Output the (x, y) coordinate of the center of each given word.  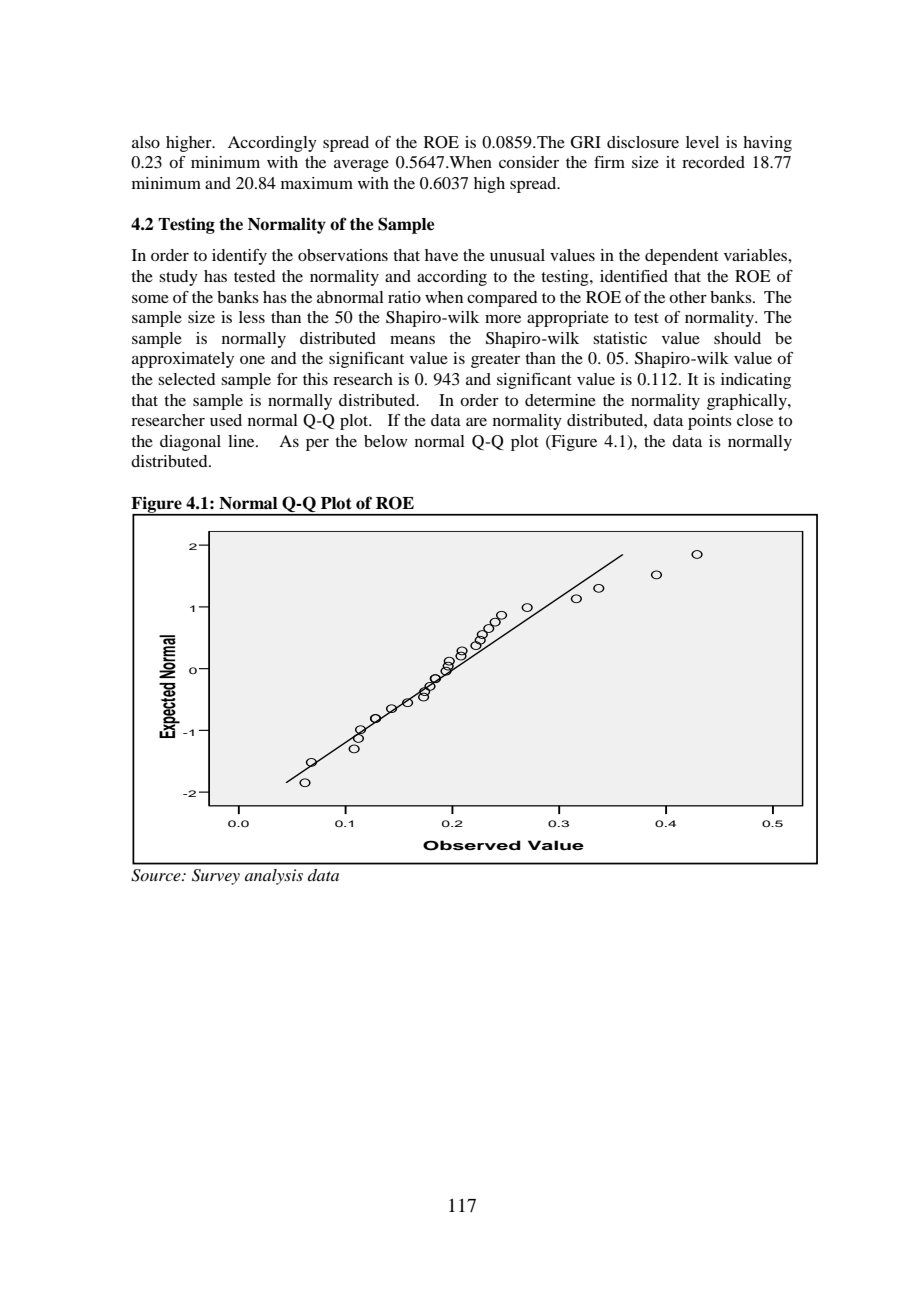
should (737, 338)
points (710, 422)
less (252, 317)
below (386, 441)
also (146, 142)
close (755, 420)
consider (529, 162)
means (412, 339)
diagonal (190, 443)
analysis (274, 877)
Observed (472, 845)
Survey (216, 877)
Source (157, 875)
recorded (713, 162)
